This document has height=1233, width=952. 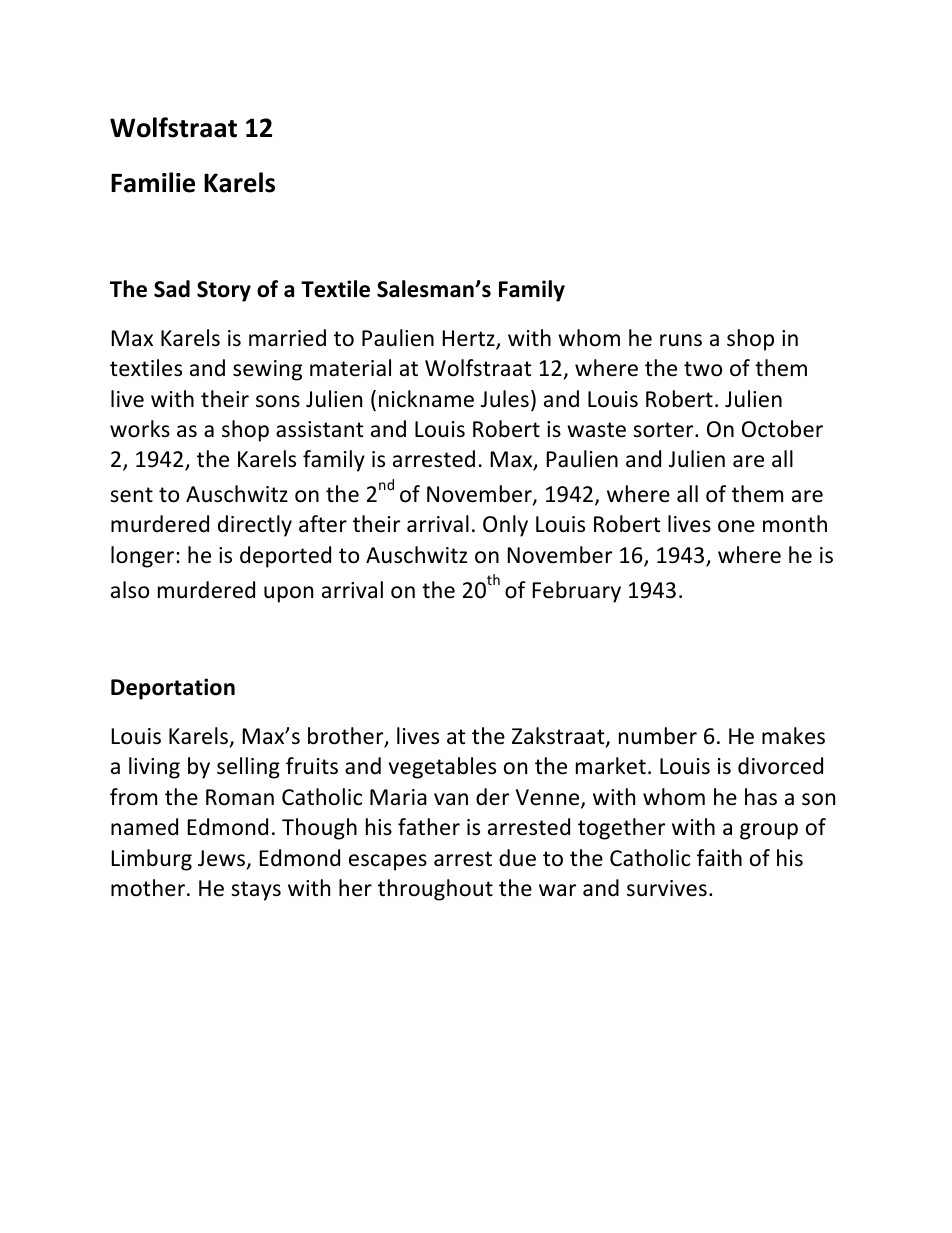 I want to click on sewing, so click(x=267, y=370).
